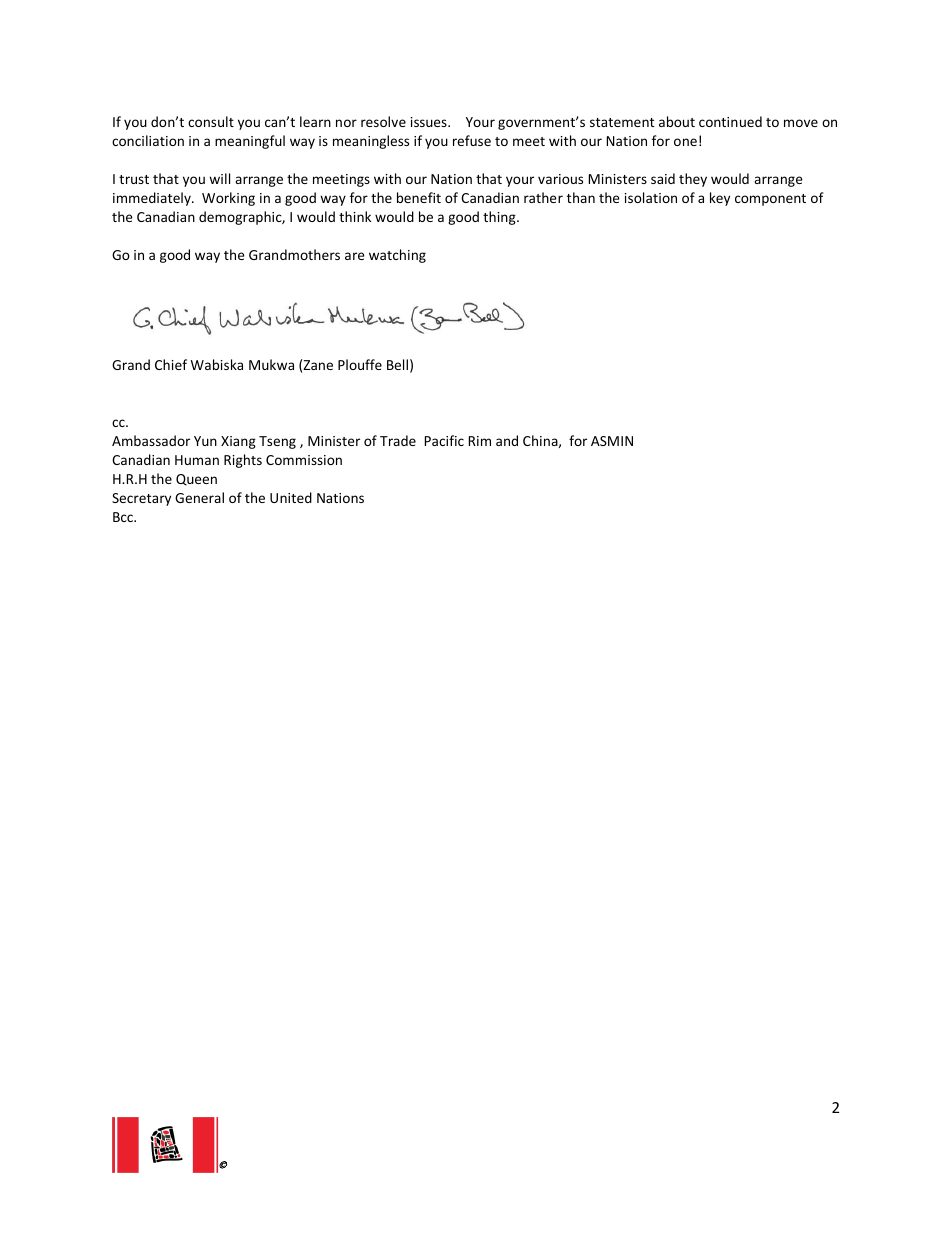 The image size is (952, 1233). I want to click on Chief, so click(171, 364).
